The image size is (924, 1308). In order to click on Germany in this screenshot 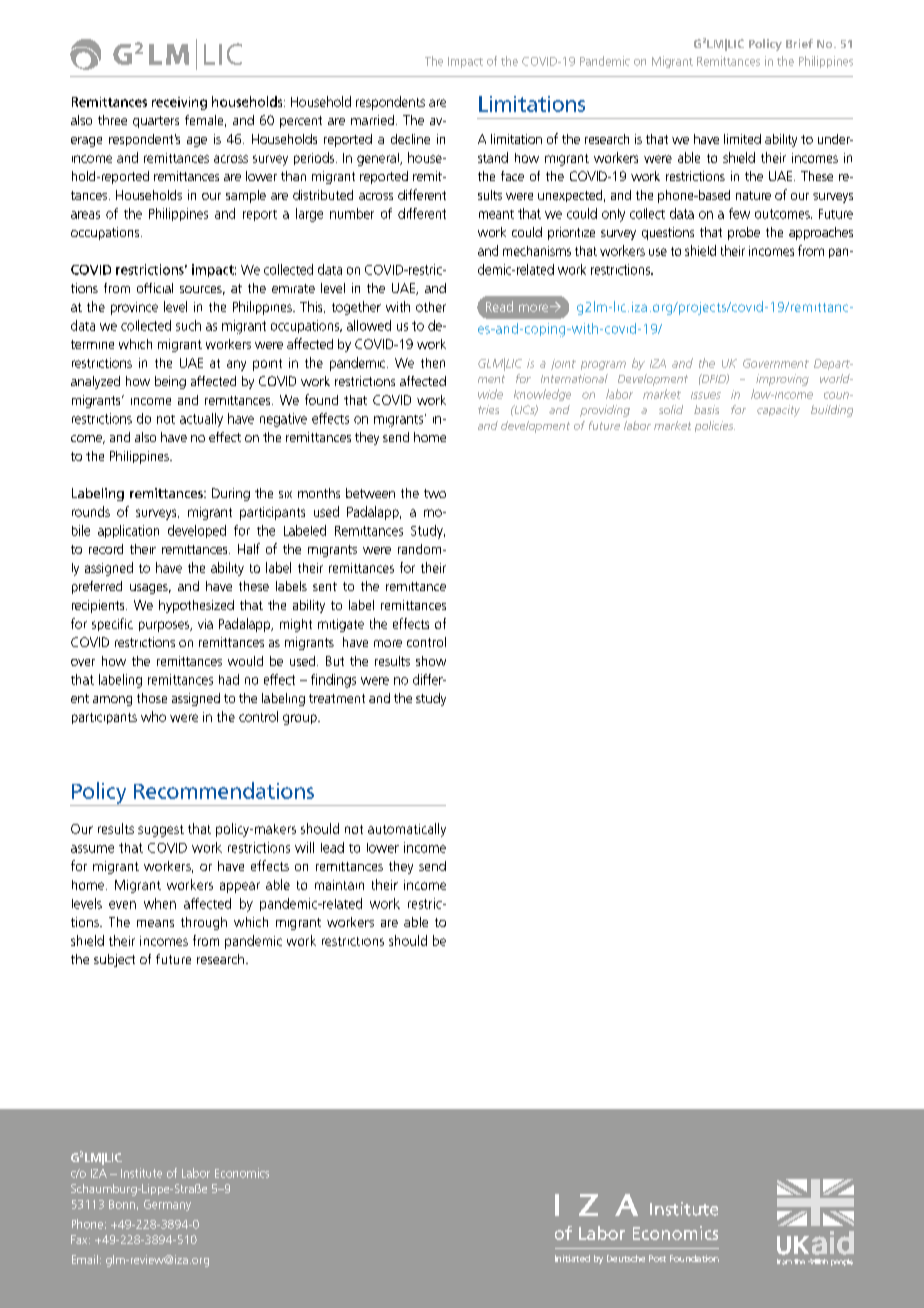, I will do `click(167, 1205)`.
